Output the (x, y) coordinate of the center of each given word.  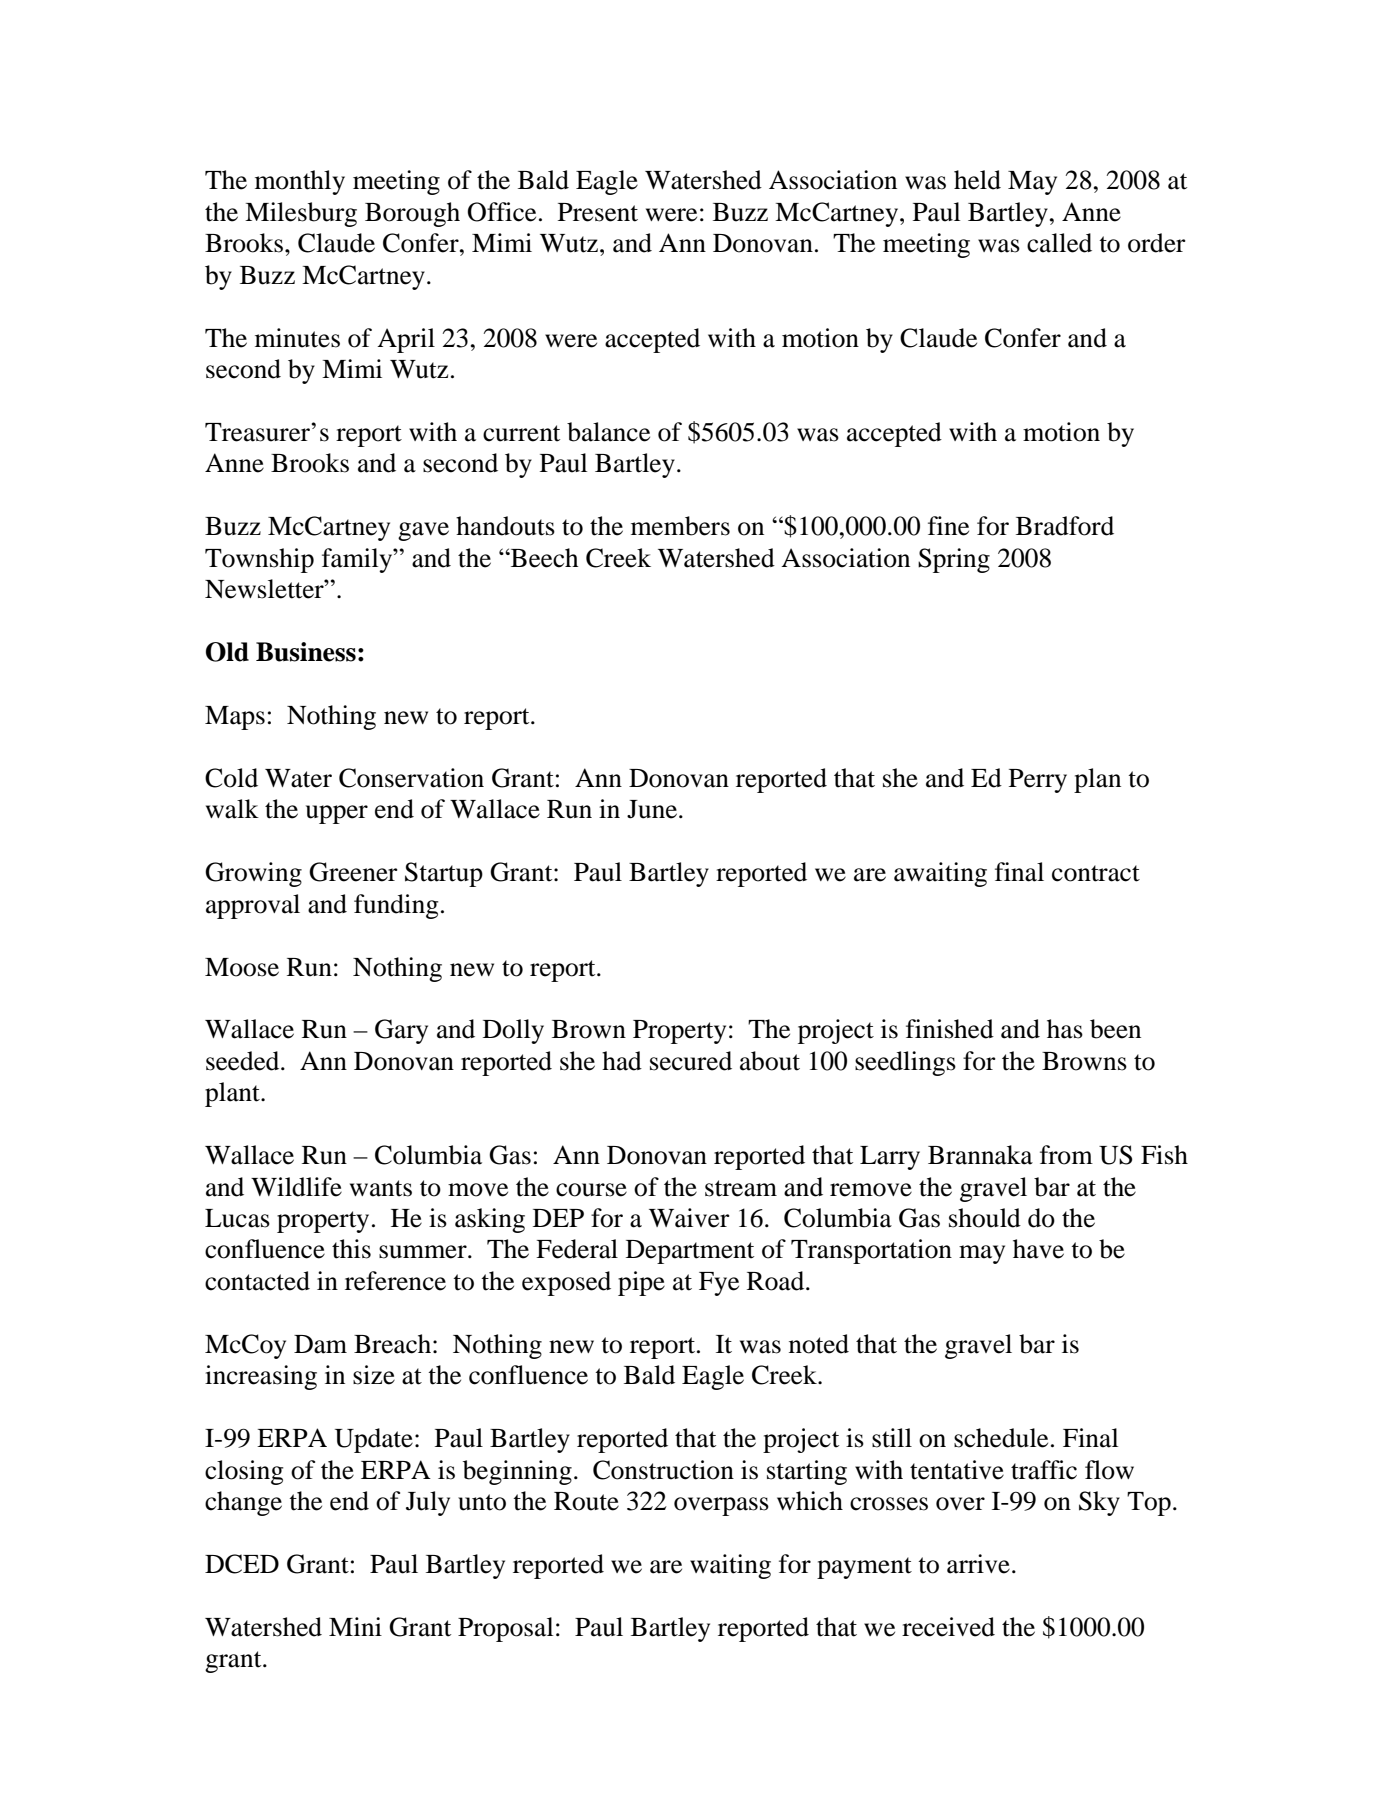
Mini (355, 1626)
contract (1096, 873)
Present (598, 212)
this (351, 1249)
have (1038, 1249)
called (1059, 243)
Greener (353, 872)
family (358, 560)
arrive (978, 1564)
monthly (300, 182)
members (680, 526)
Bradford (1065, 526)
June (653, 809)
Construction (663, 1470)
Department (690, 1252)
